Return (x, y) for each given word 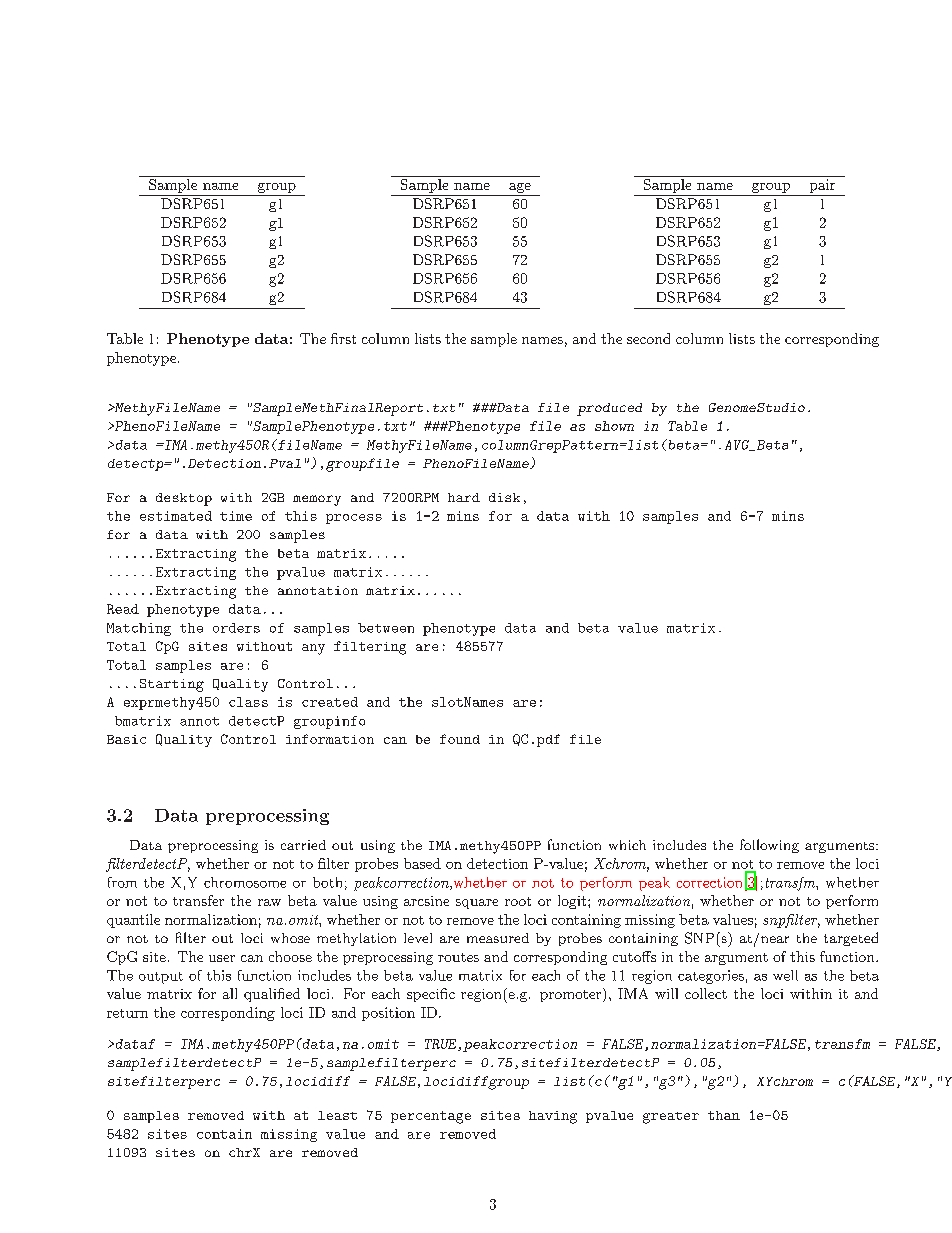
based (422, 863)
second (648, 338)
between (386, 628)
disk (504, 497)
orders (236, 628)
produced (609, 409)
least (337, 1115)
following (769, 846)
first (343, 338)
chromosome (245, 882)
